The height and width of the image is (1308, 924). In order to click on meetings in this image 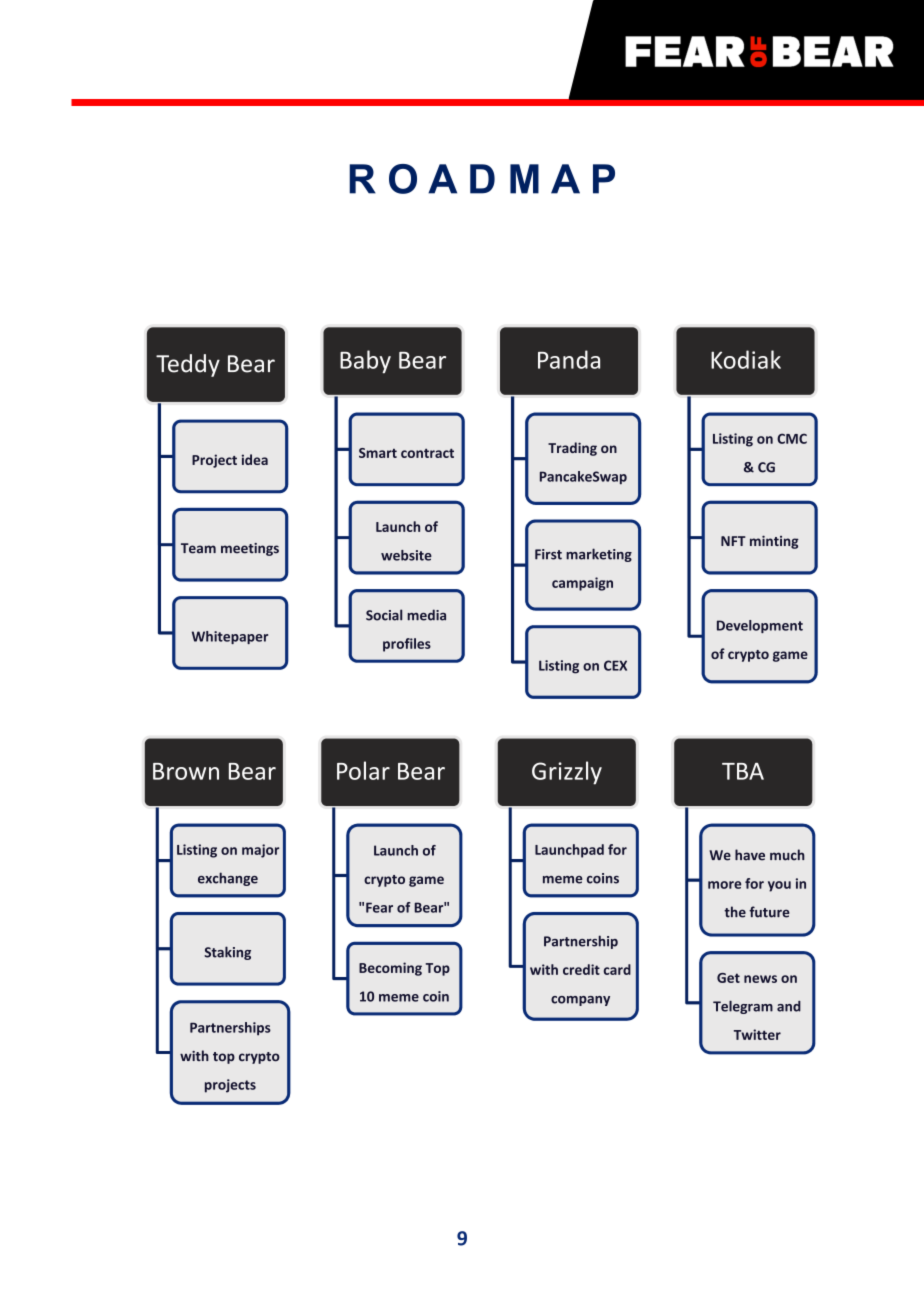, I will do `click(250, 549)`.
